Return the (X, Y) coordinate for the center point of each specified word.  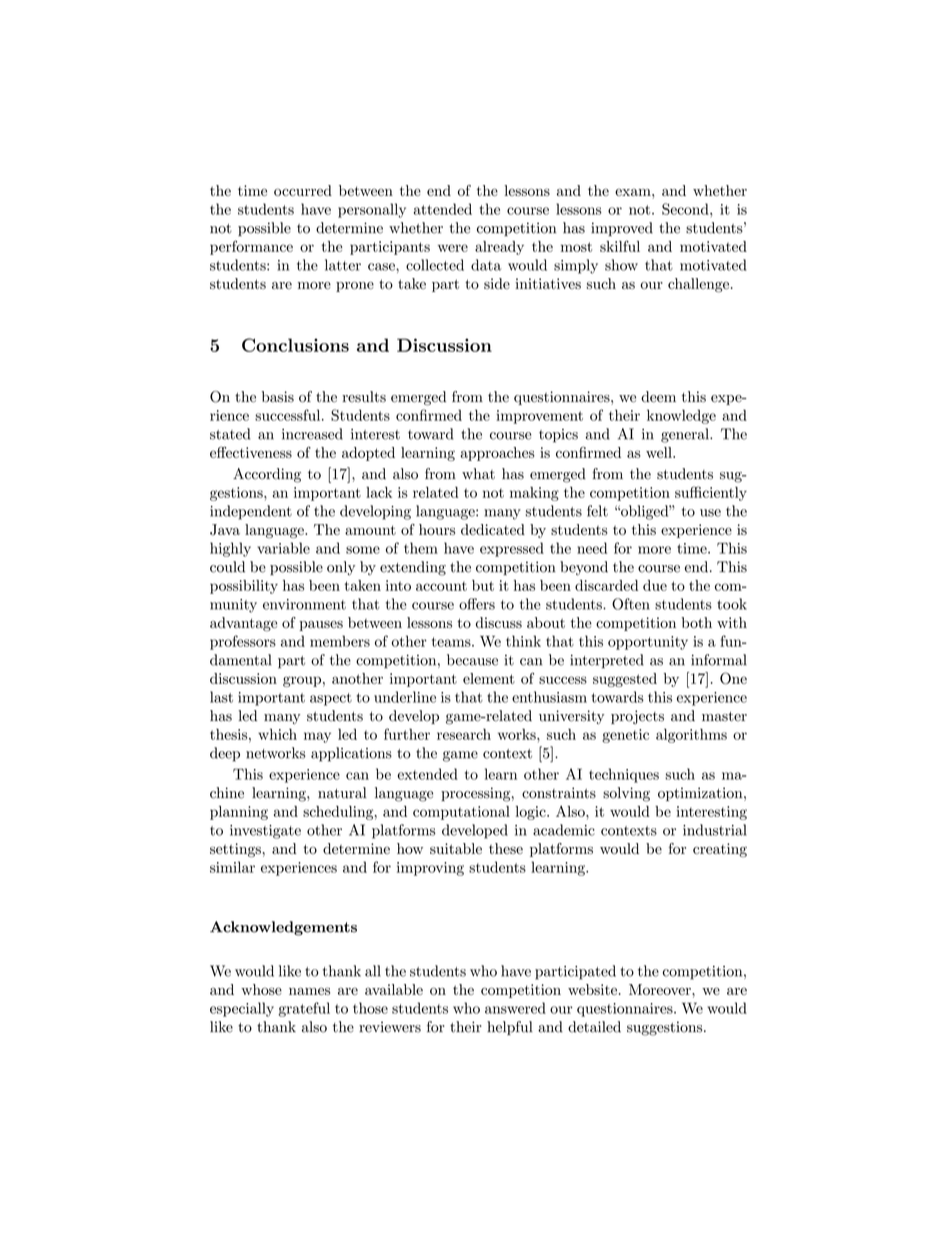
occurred (303, 190)
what (478, 474)
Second (686, 209)
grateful (304, 1009)
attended (443, 209)
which (277, 734)
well (660, 452)
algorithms (691, 736)
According (267, 475)
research (464, 734)
